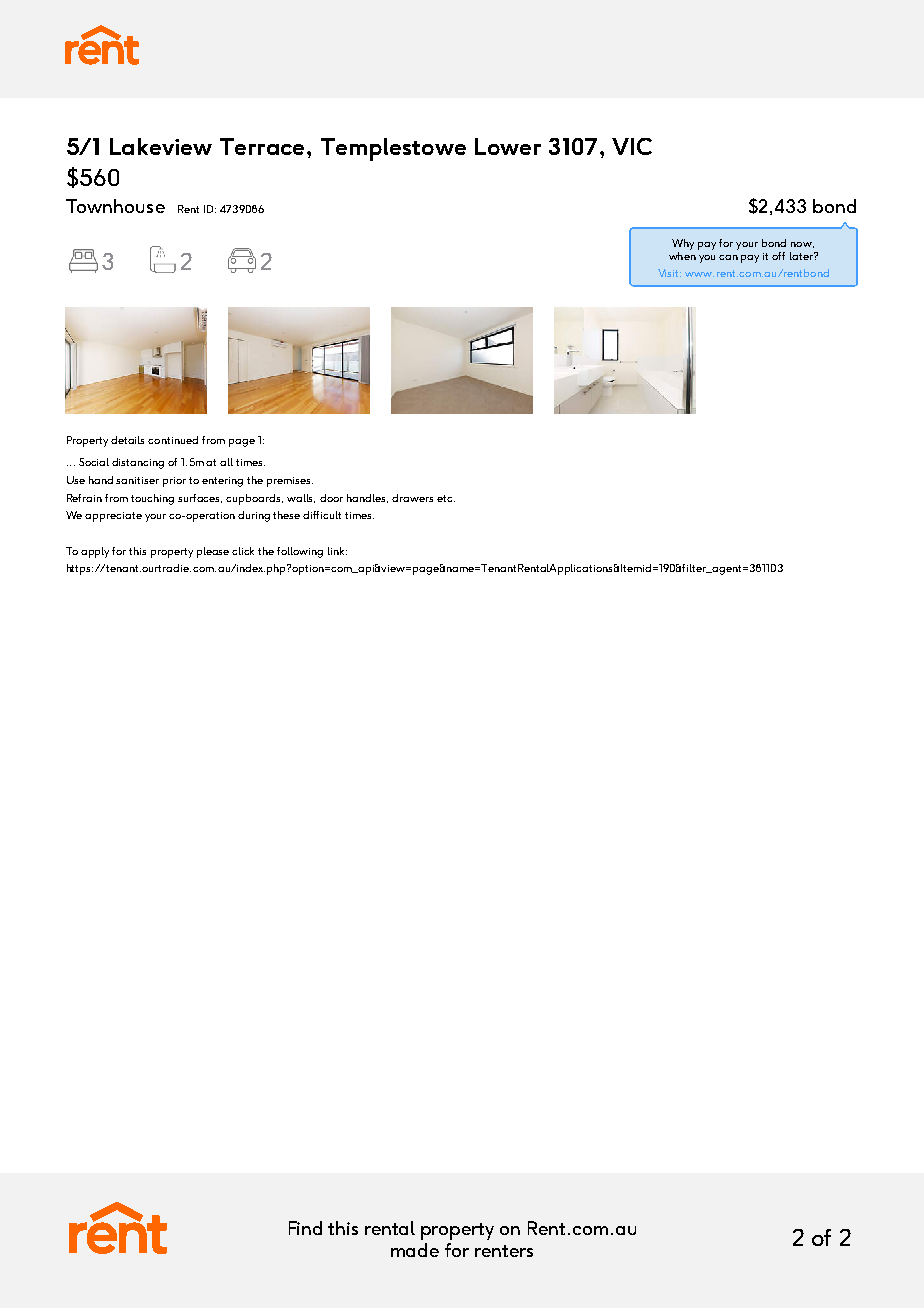 The height and width of the document is (1308, 924). What do you see at coordinates (508, 146) in the document?
I see `Lower` at bounding box center [508, 146].
